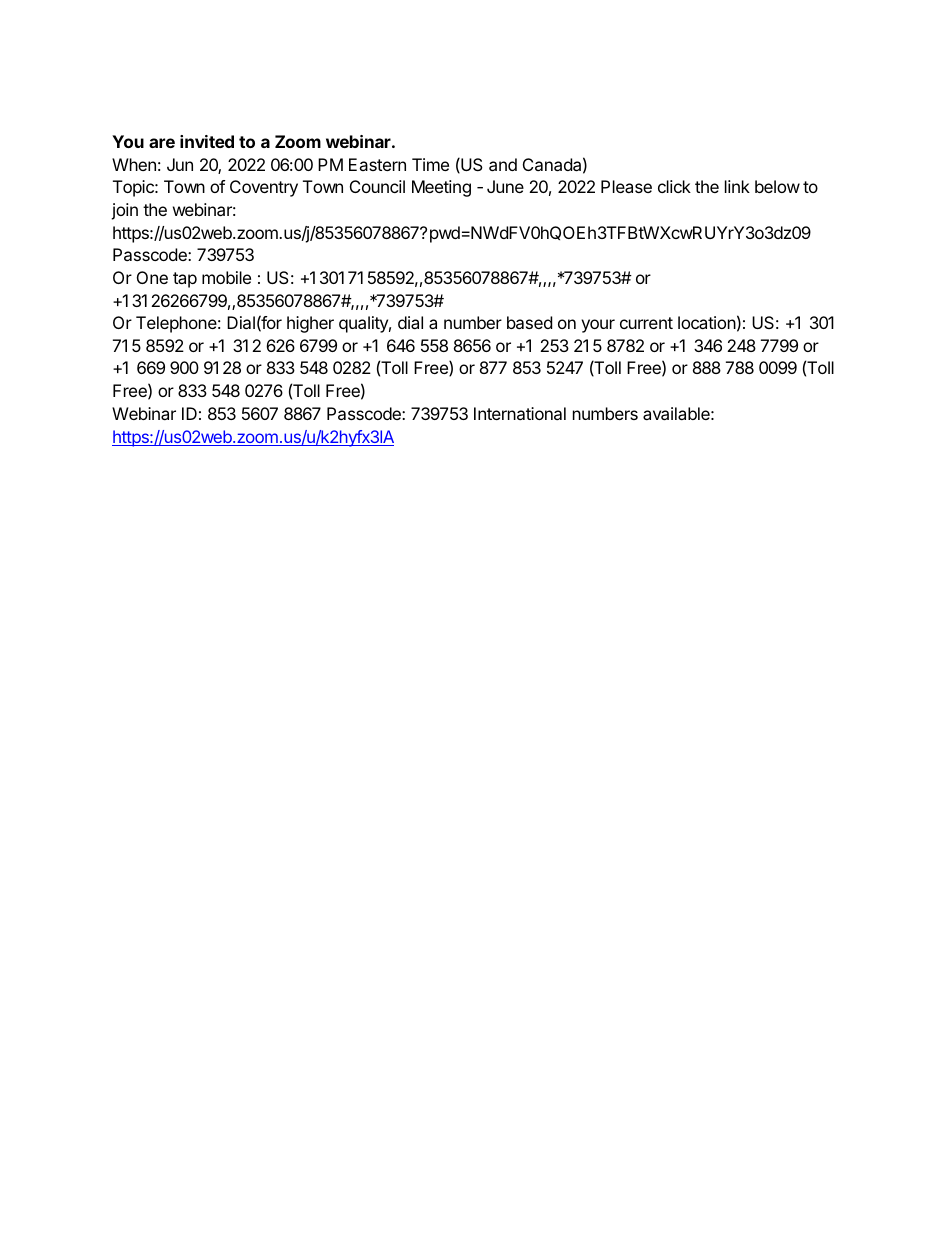 The image size is (952, 1233). What do you see at coordinates (520, 413) in the screenshot?
I see `International` at bounding box center [520, 413].
